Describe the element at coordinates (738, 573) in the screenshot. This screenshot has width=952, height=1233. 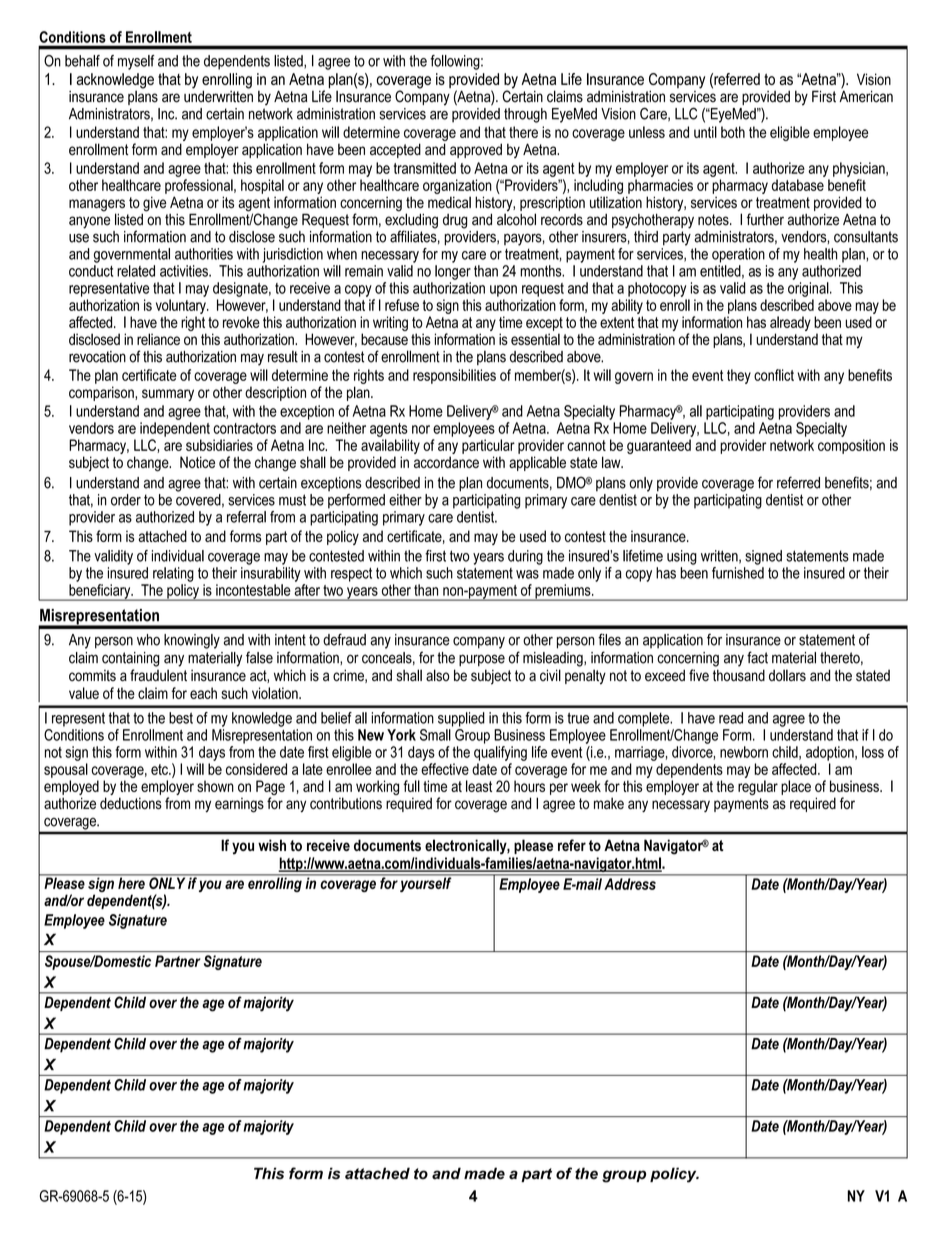
I see `furnished` at that location.
